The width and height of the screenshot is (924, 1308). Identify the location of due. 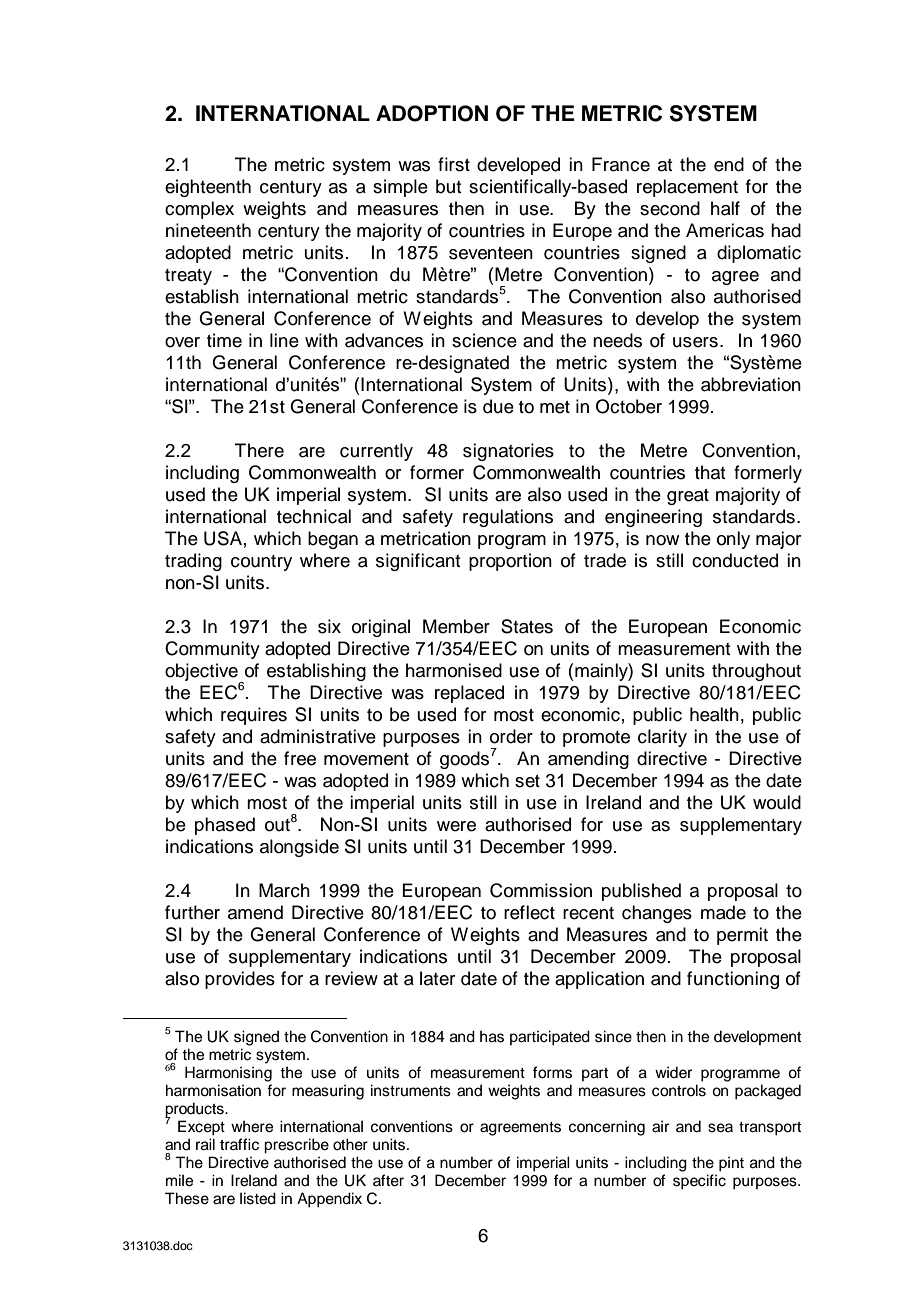
(498, 406).
